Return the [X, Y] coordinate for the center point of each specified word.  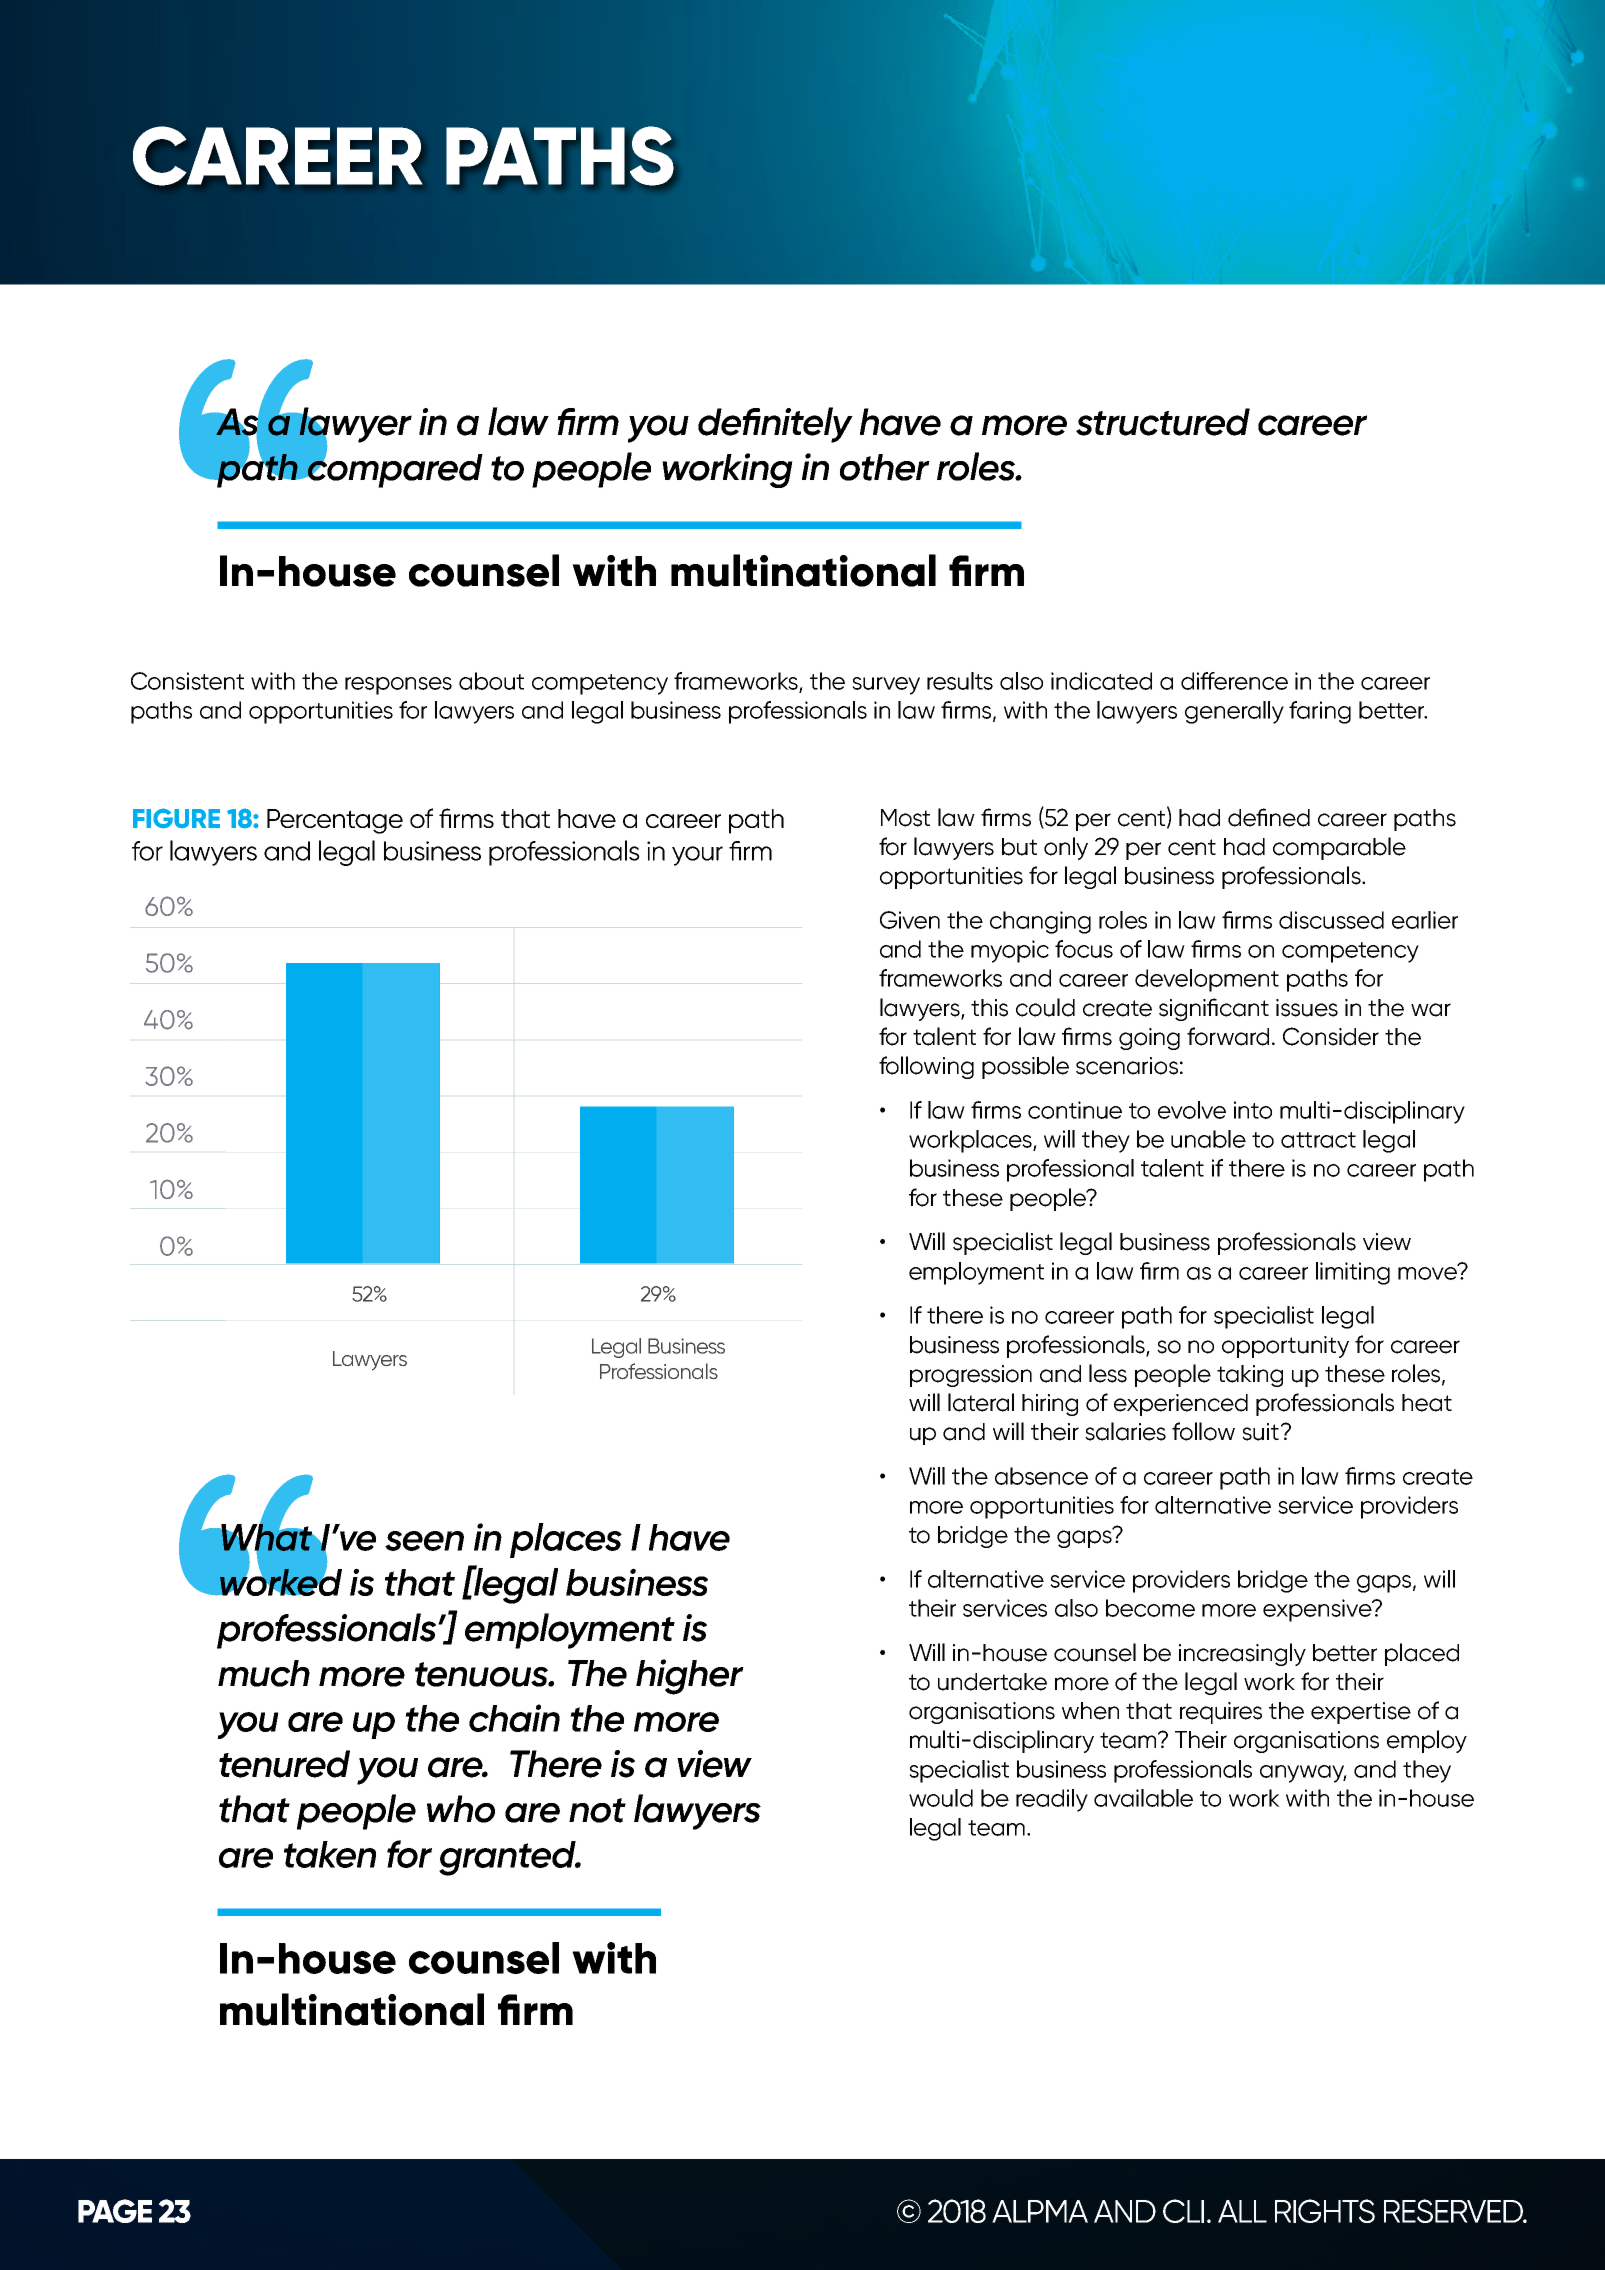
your [697, 856]
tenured [284, 1764]
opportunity [1285, 1347]
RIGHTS [1325, 2211]
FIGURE [176, 818]
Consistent [187, 681]
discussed [1331, 920]
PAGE [115, 2211]
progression [971, 1376]
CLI [1183, 2211]
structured [1163, 422]
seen [424, 1541]
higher [690, 1677]
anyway [1303, 1774]
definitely [775, 425]
